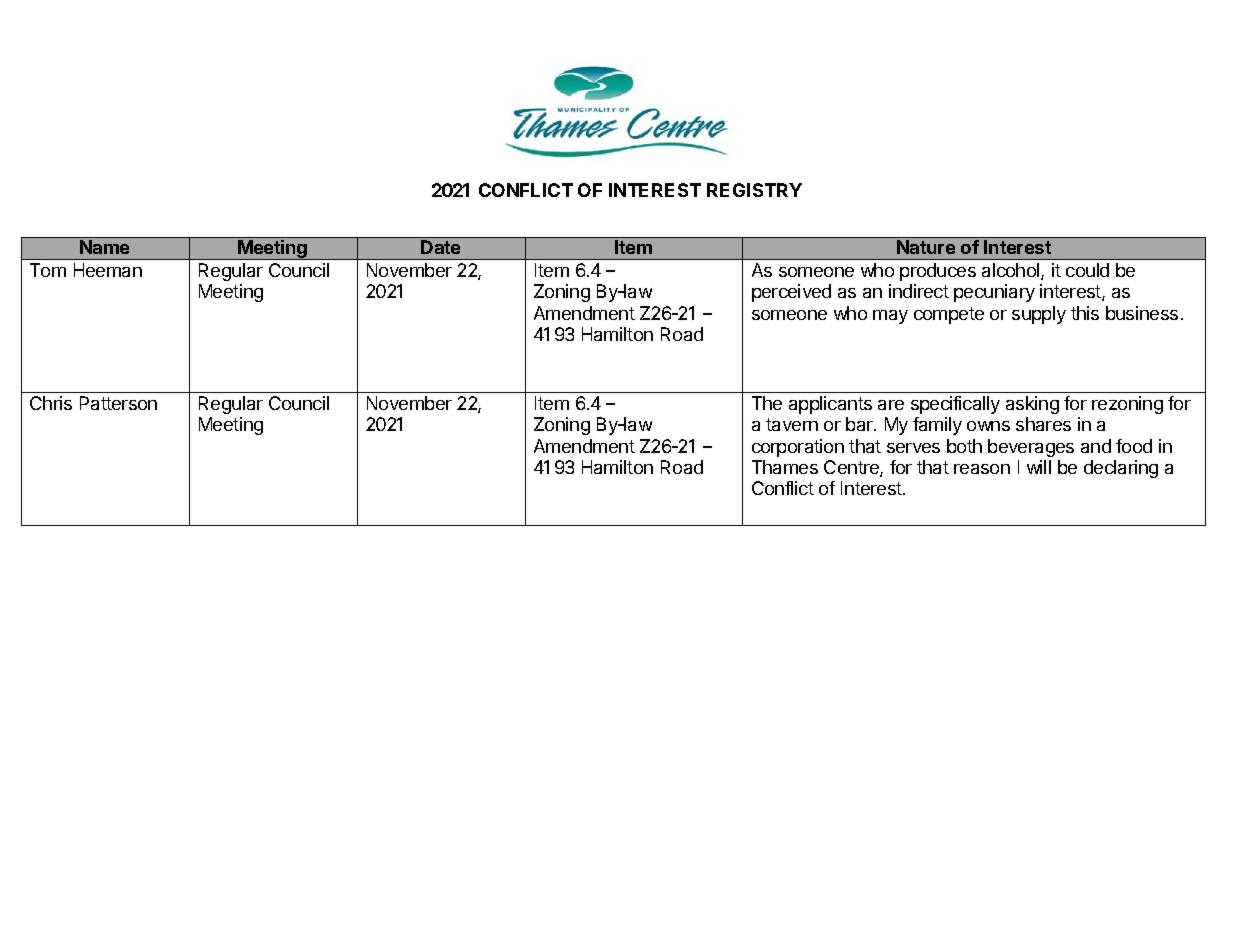 Image resolution: width=1233 pixels, height=952 pixels. I want to click on will, so click(1039, 467).
